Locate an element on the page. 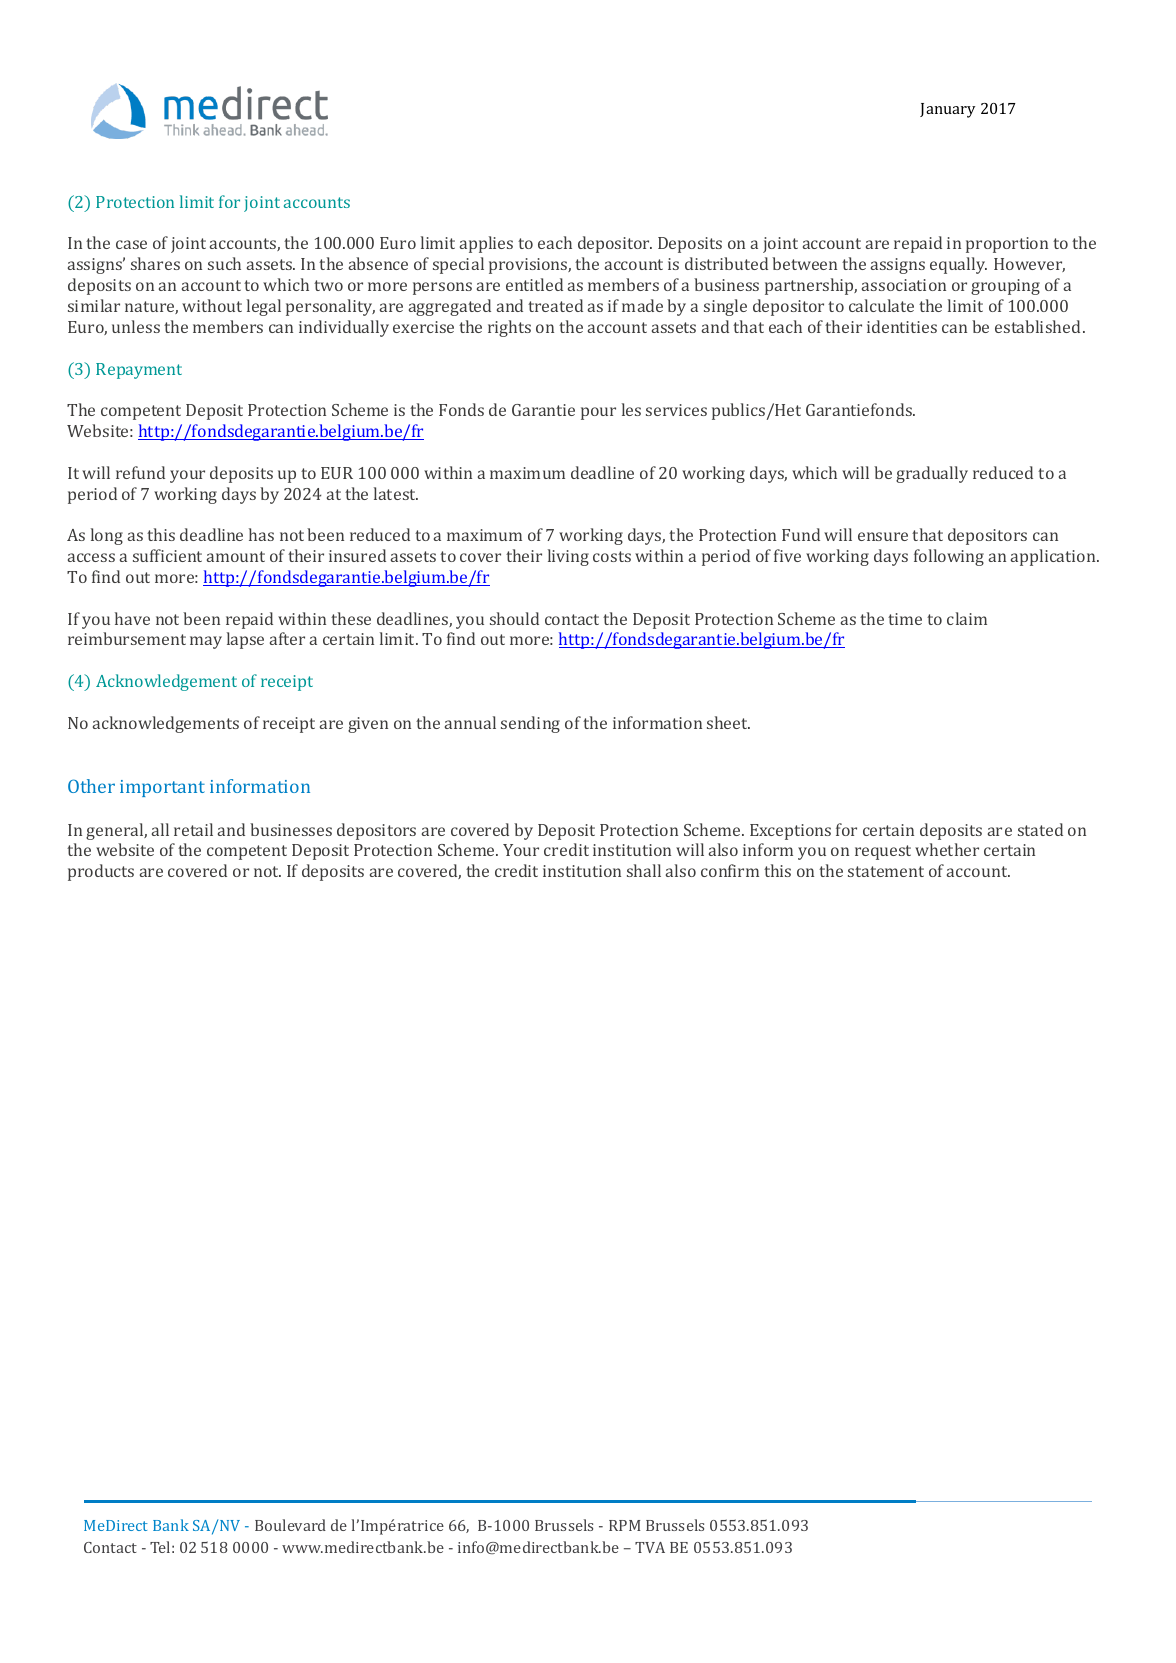 Image resolution: width=1176 pixels, height=1663 pixels. applies is located at coordinates (486, 244).
